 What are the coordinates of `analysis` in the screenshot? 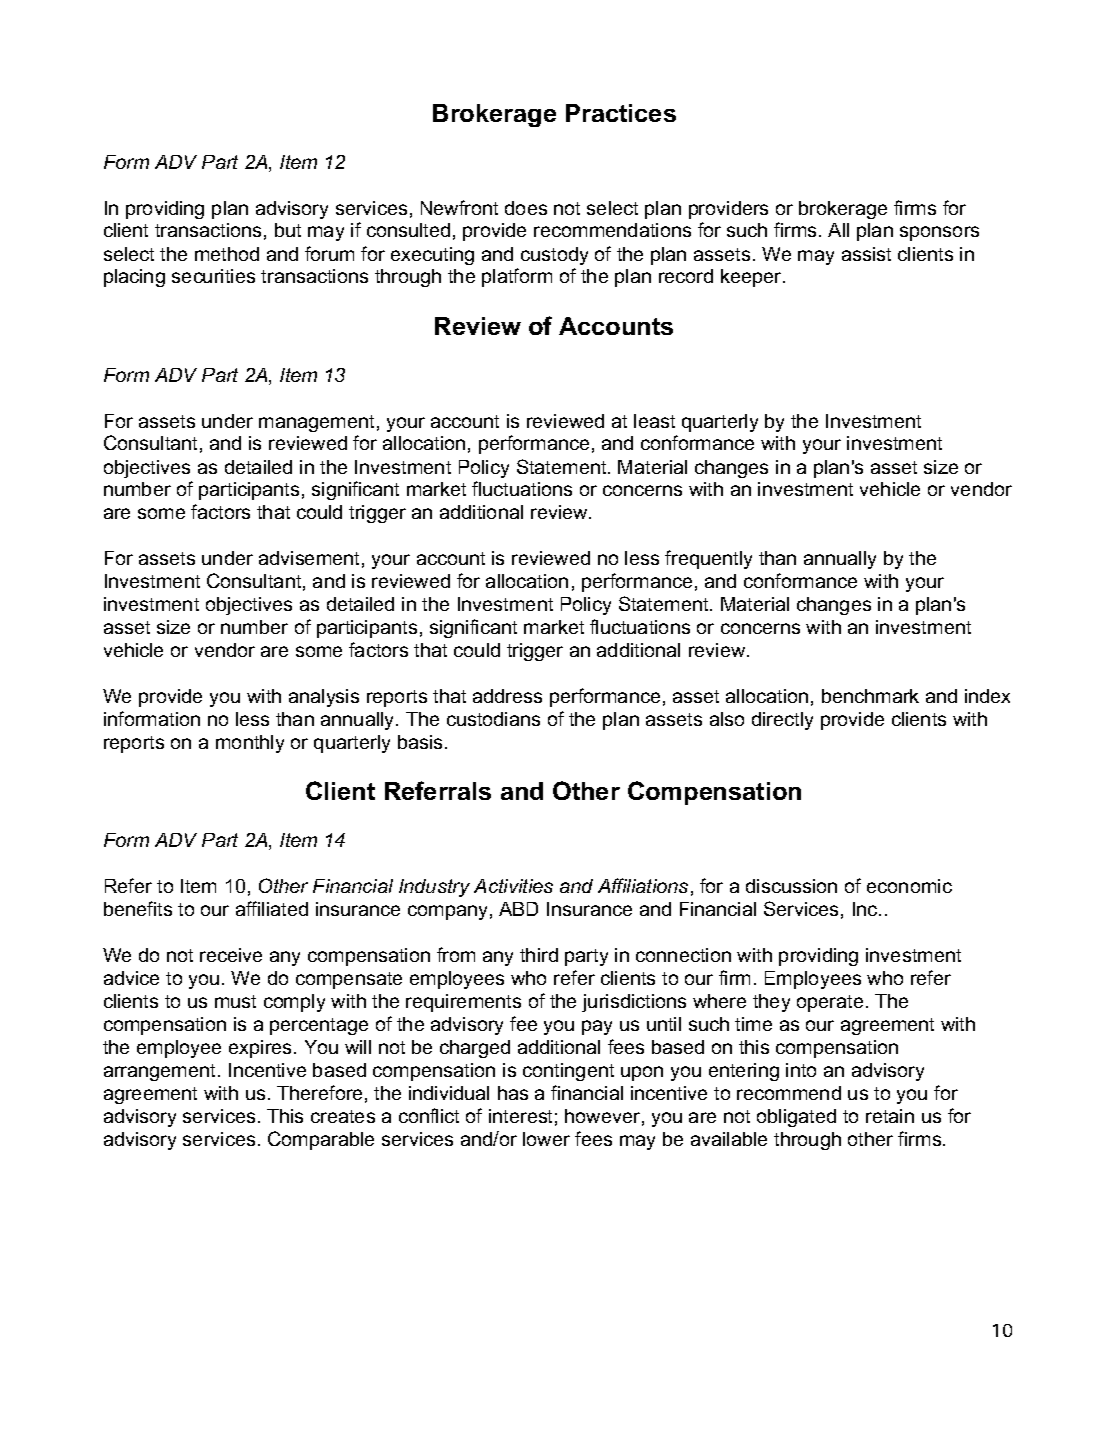 It's located at (324, 698).
